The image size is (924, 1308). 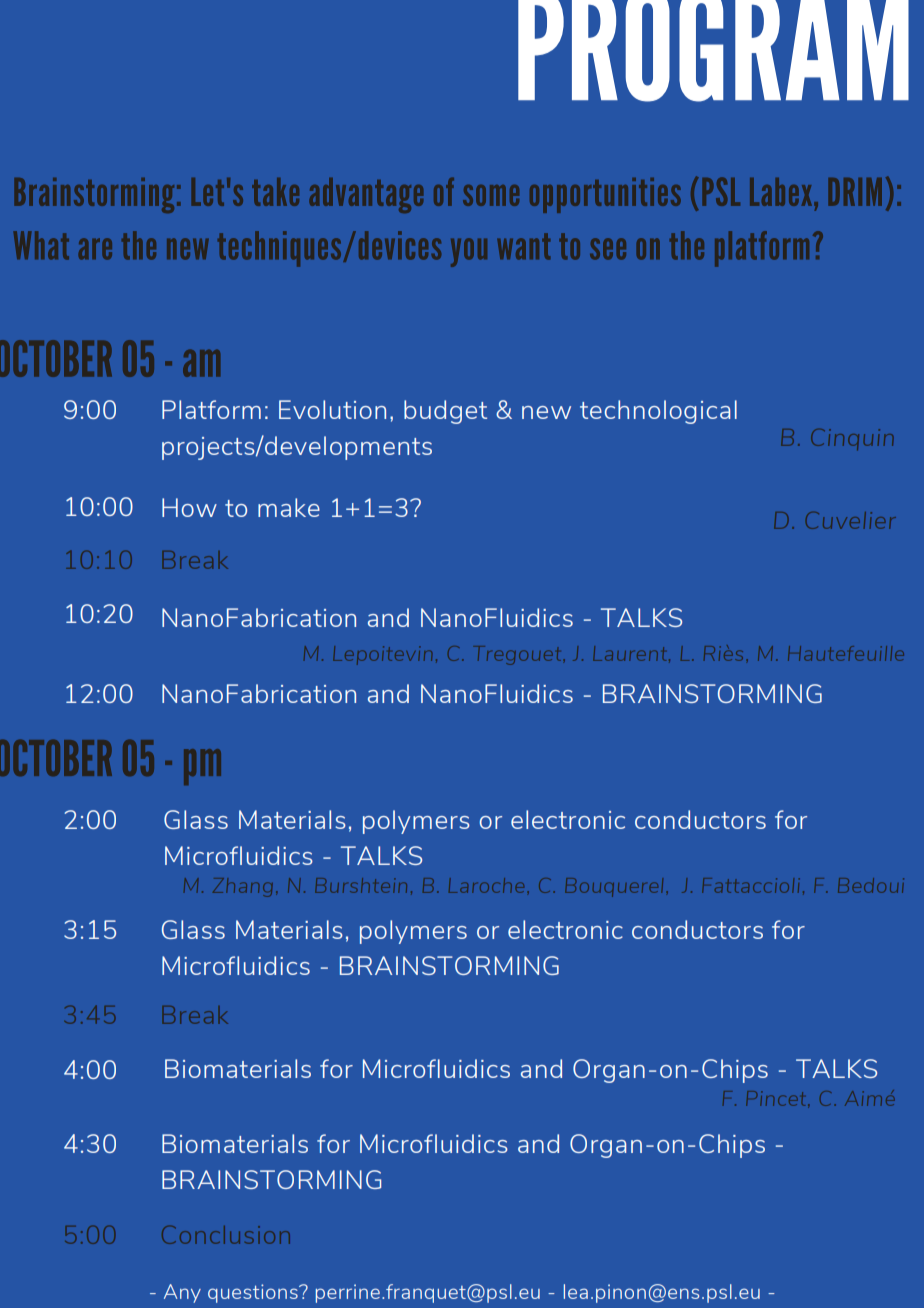 What do you see at coordinates (713, 51) in the image?
I see `PROGRAM` at bounding box center [713, 51].
